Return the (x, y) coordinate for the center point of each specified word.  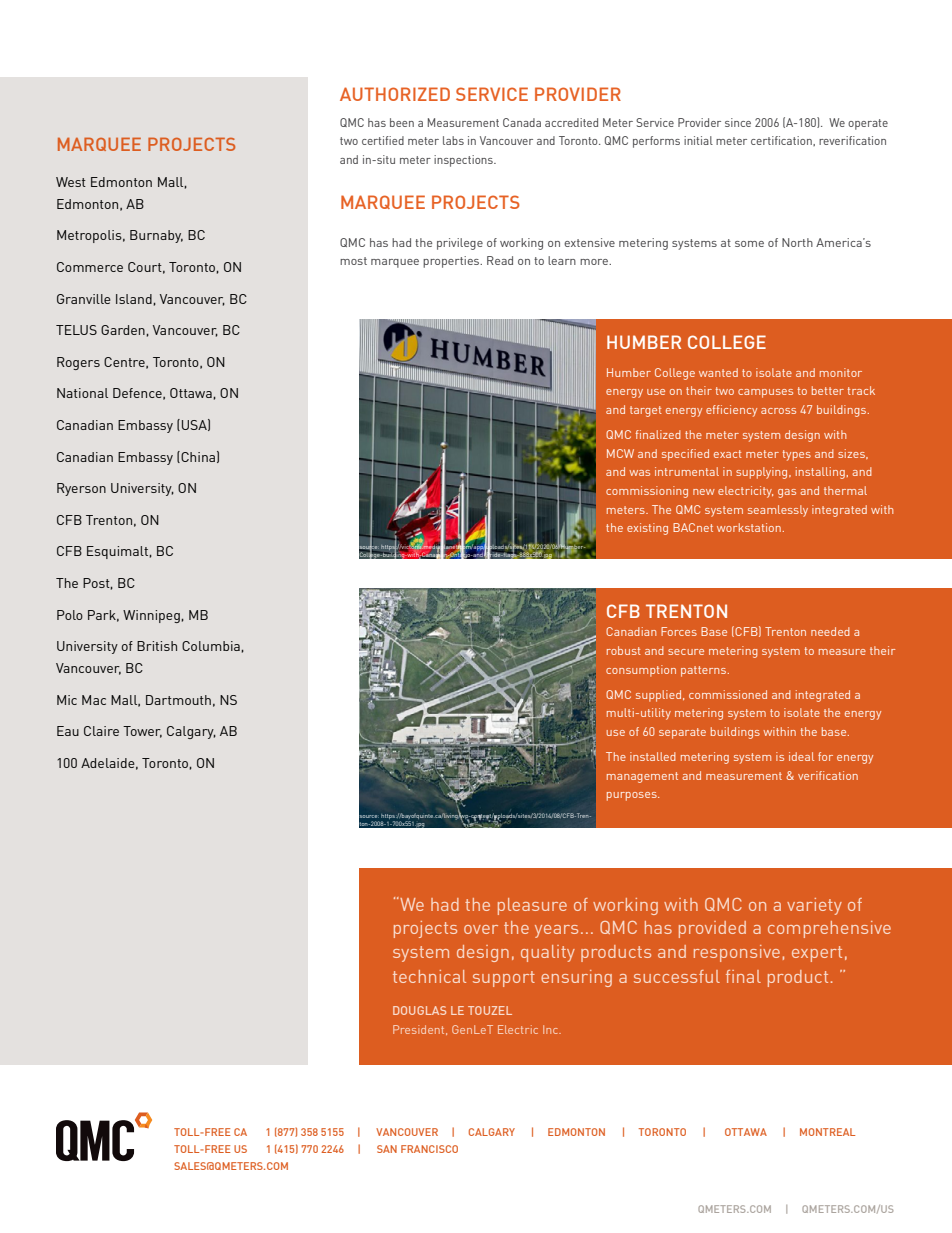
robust (624, 650)
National (82, 393)
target (646, 411)
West (71, 182)
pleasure (532, 906)
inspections (464, 161)
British (157, 646)
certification (782, 141)
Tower (142, 732)
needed (830, 631)
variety (814, 906)
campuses (765, 393)
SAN (387, 1149)
